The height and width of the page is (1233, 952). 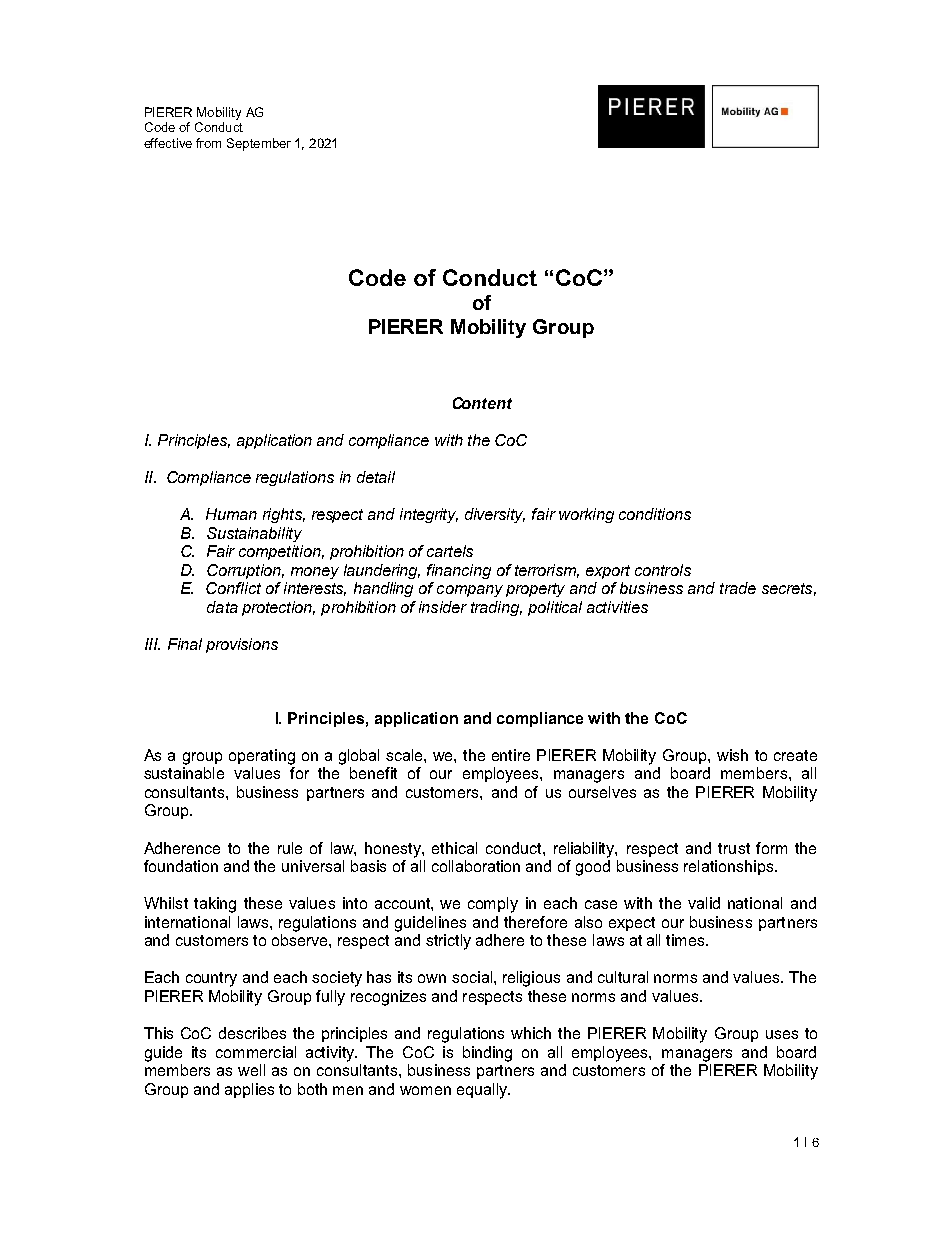 What do you see at coordinates (208, 143) in the page?
I see `from` at bounding box center [208, 143].
